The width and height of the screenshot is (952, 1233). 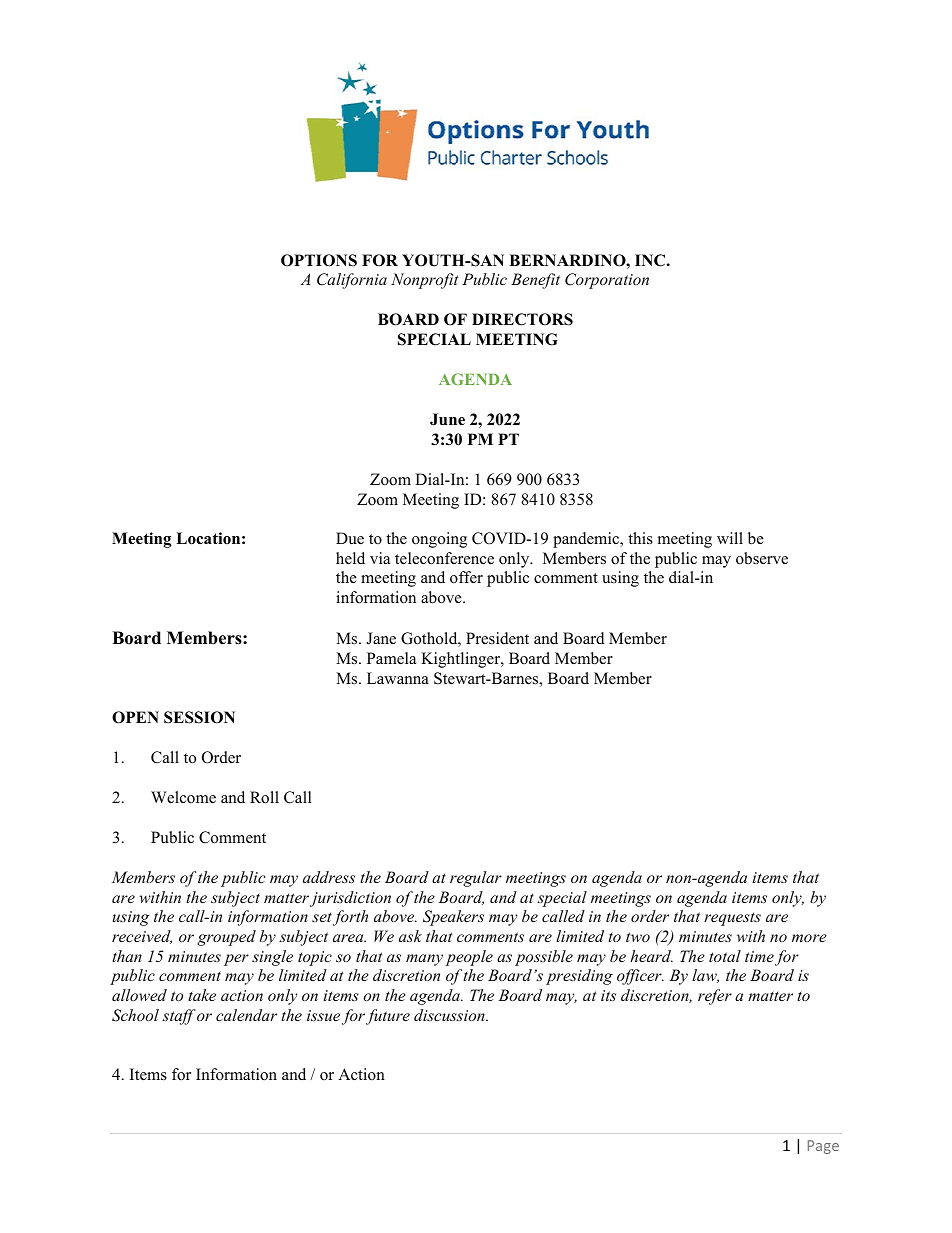 What do you see at coordinates (450, 1015) in the screenshot?
I see `discussion` at bounding box center [450, 1015].
